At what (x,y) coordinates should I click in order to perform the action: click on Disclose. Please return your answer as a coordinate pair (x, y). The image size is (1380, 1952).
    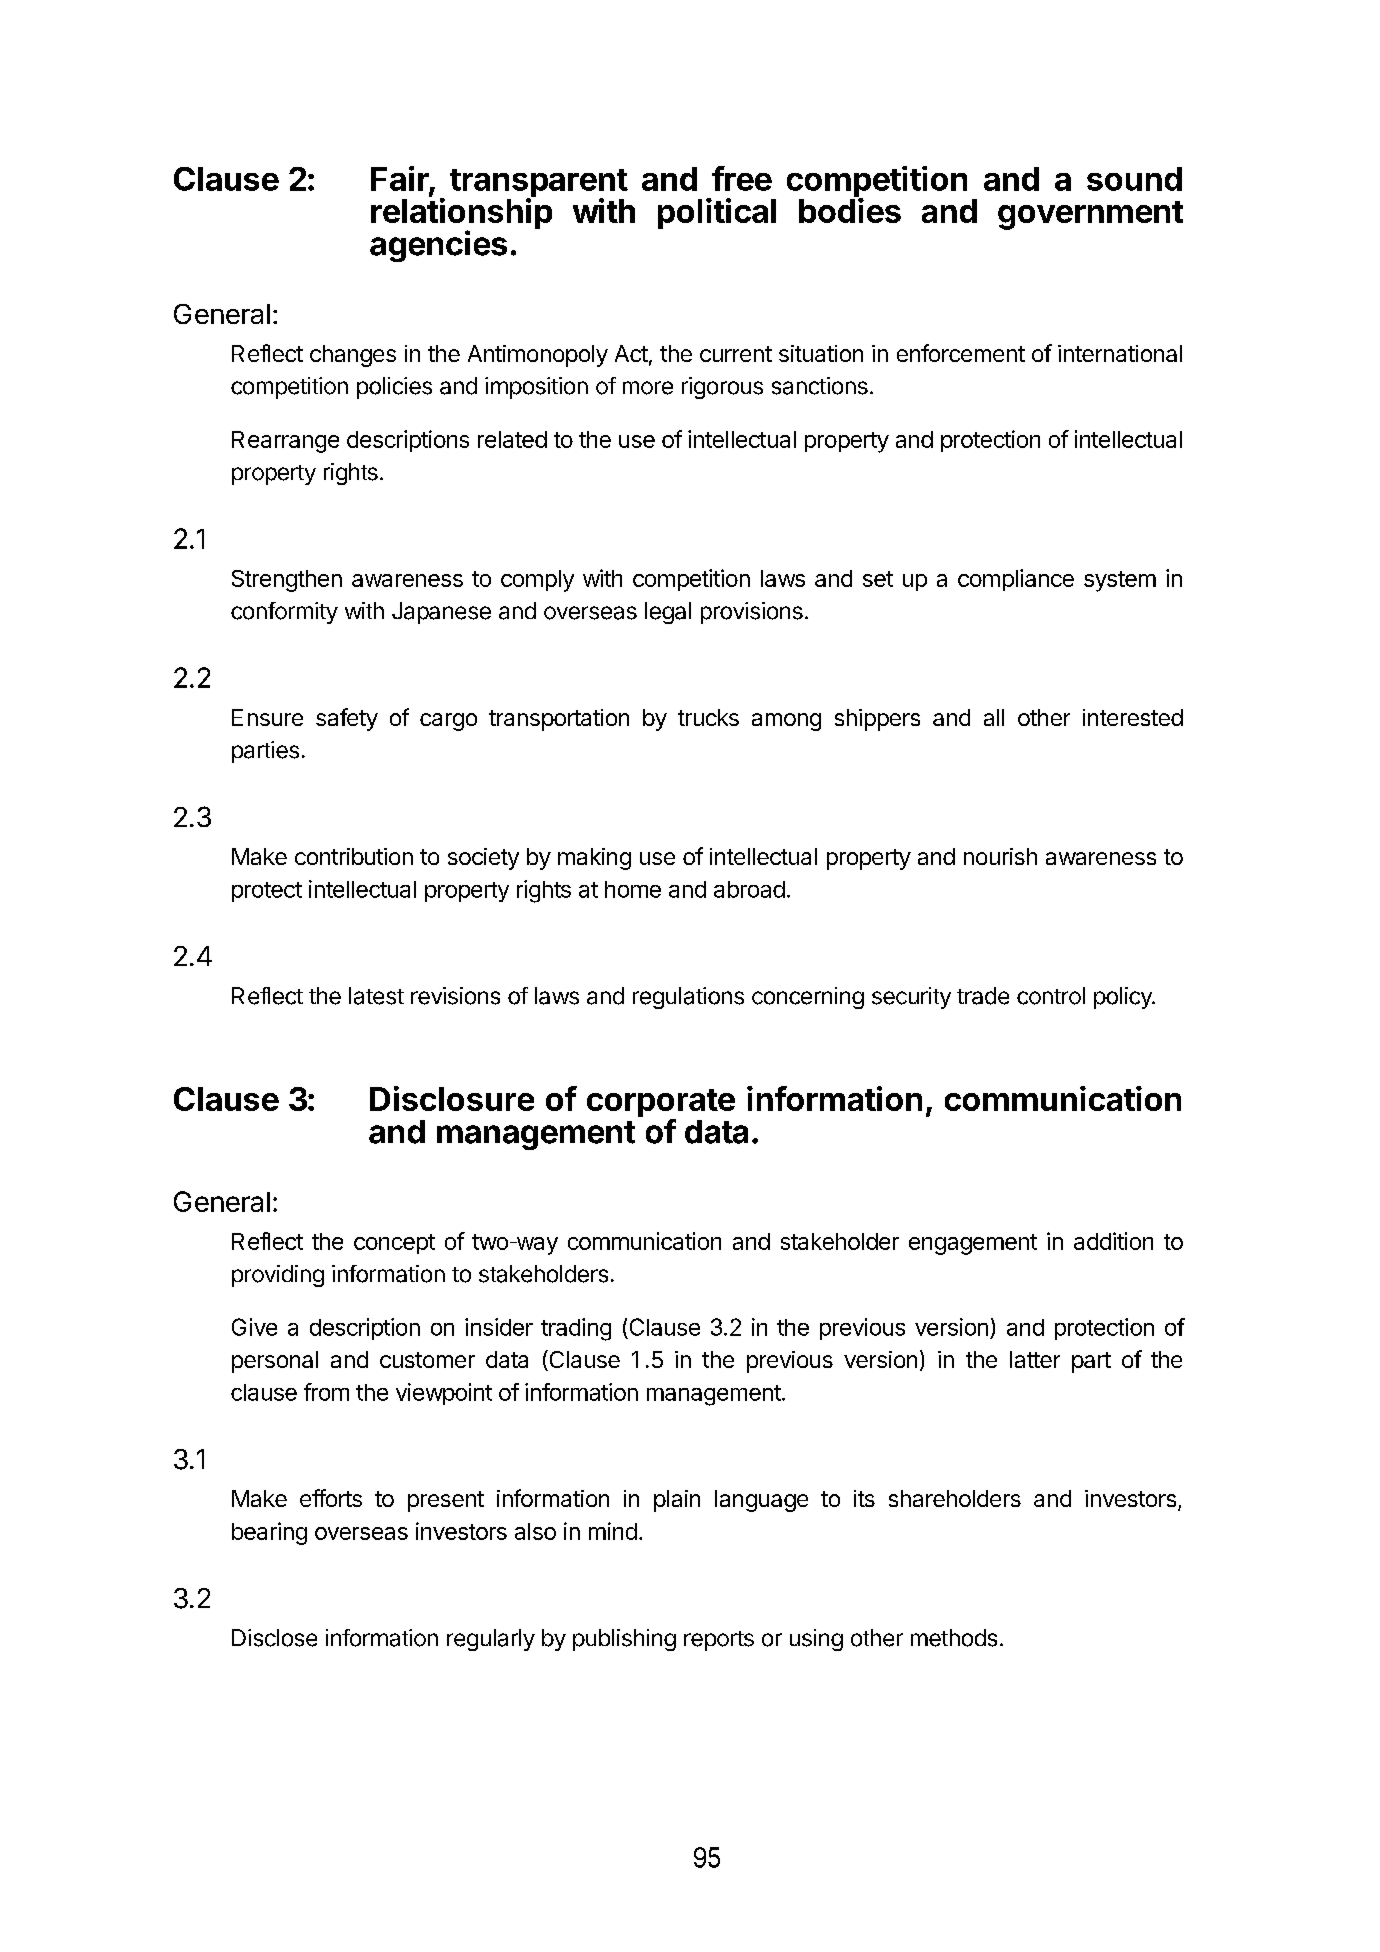
    Looking at the image, I should click on (274, 1638).
